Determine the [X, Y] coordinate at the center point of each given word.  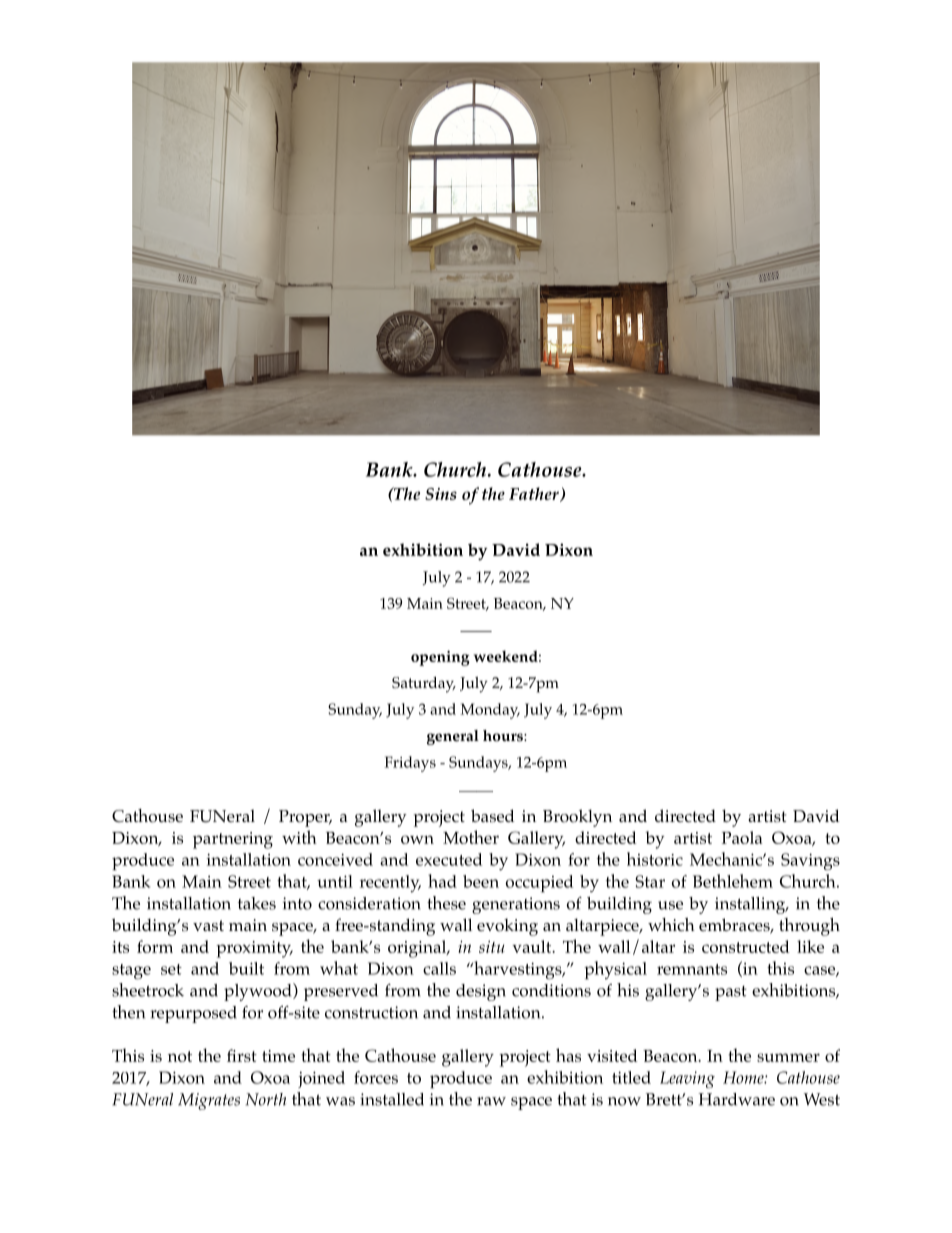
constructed [746, 946]
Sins [441, 494]
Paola [742, 837]
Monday [490, 711]
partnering [233, 840]
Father [535, 494]
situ [492, 946]
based [493, 816]
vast [208, 926]
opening [440, 658]
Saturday [424, 685]
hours [504, 736]
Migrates [209, 1101]
